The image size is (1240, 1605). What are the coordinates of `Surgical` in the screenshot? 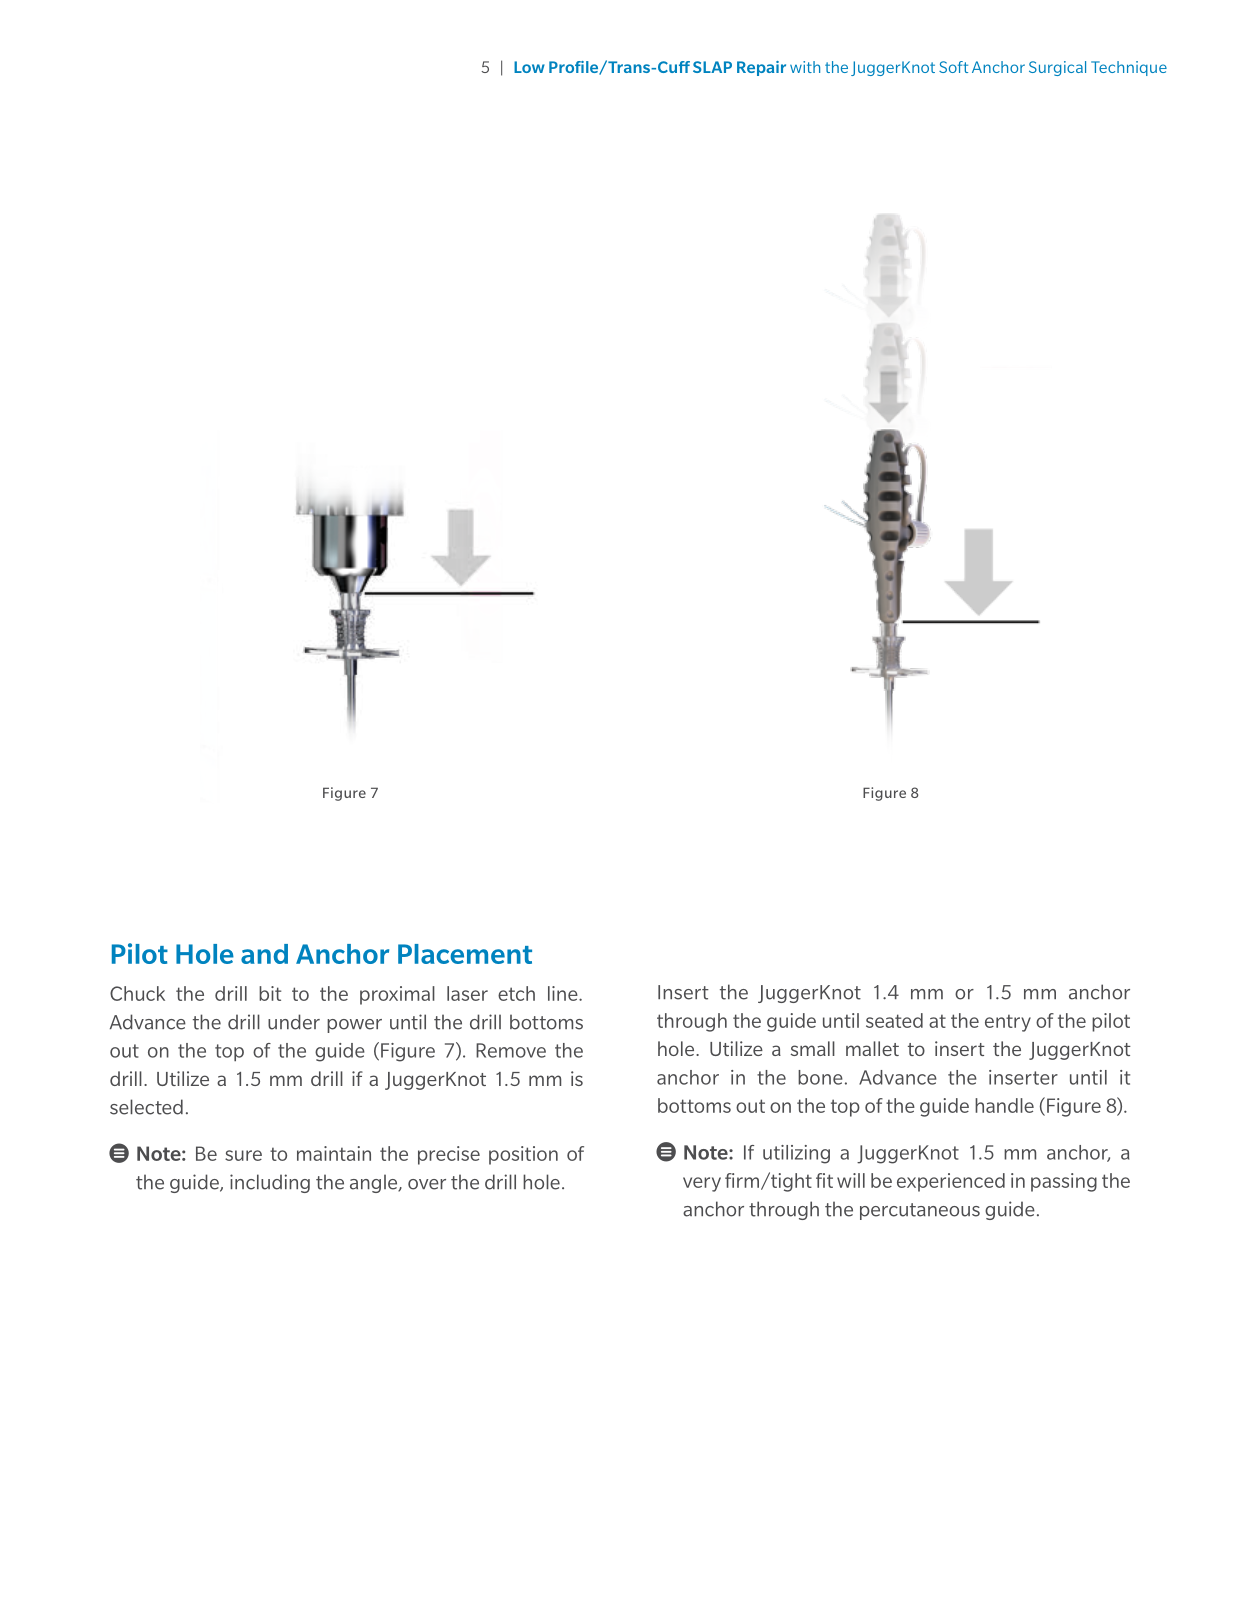 It's located at (1057, 68).
